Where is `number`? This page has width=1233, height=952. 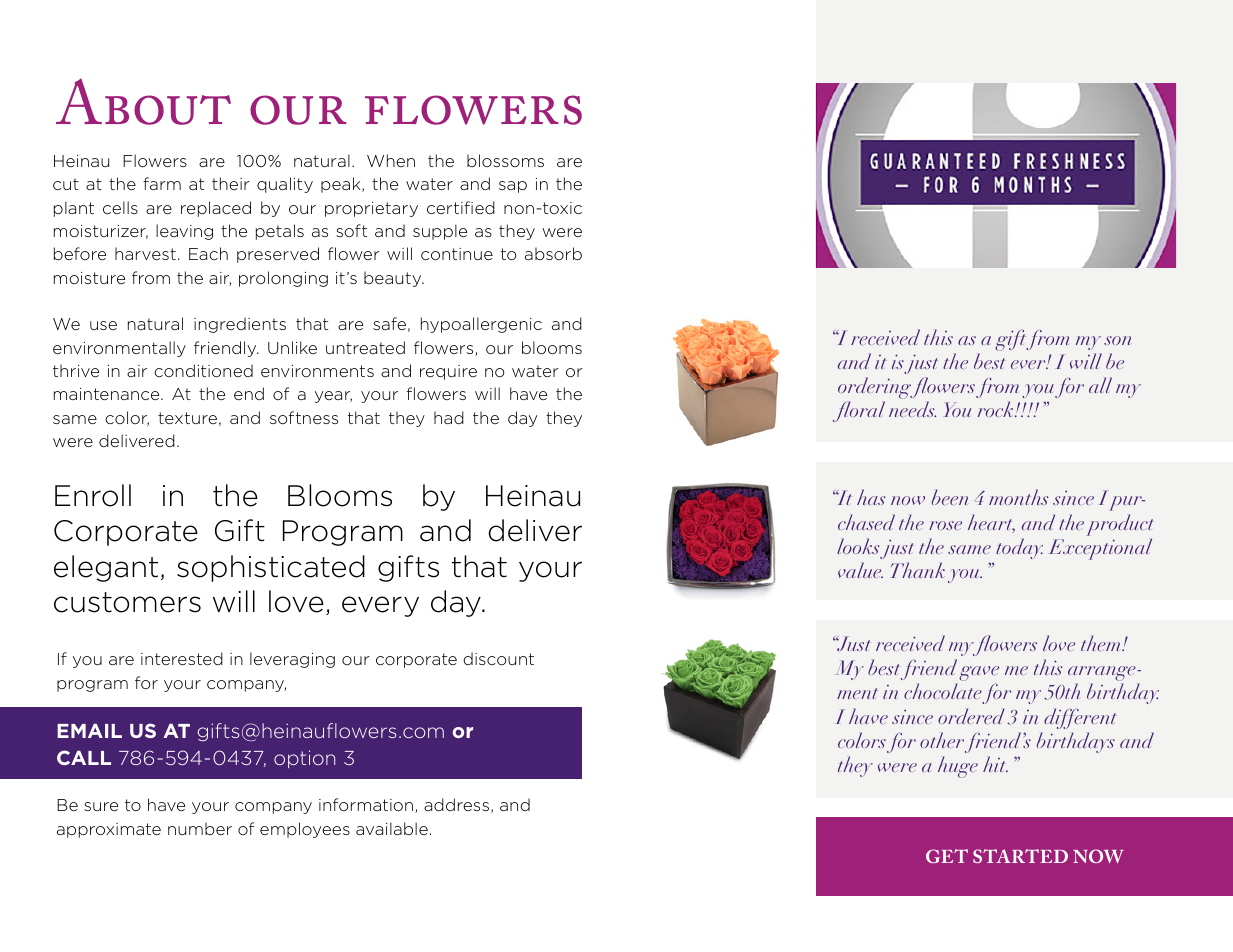 number is located at coordinates (200, 828).
